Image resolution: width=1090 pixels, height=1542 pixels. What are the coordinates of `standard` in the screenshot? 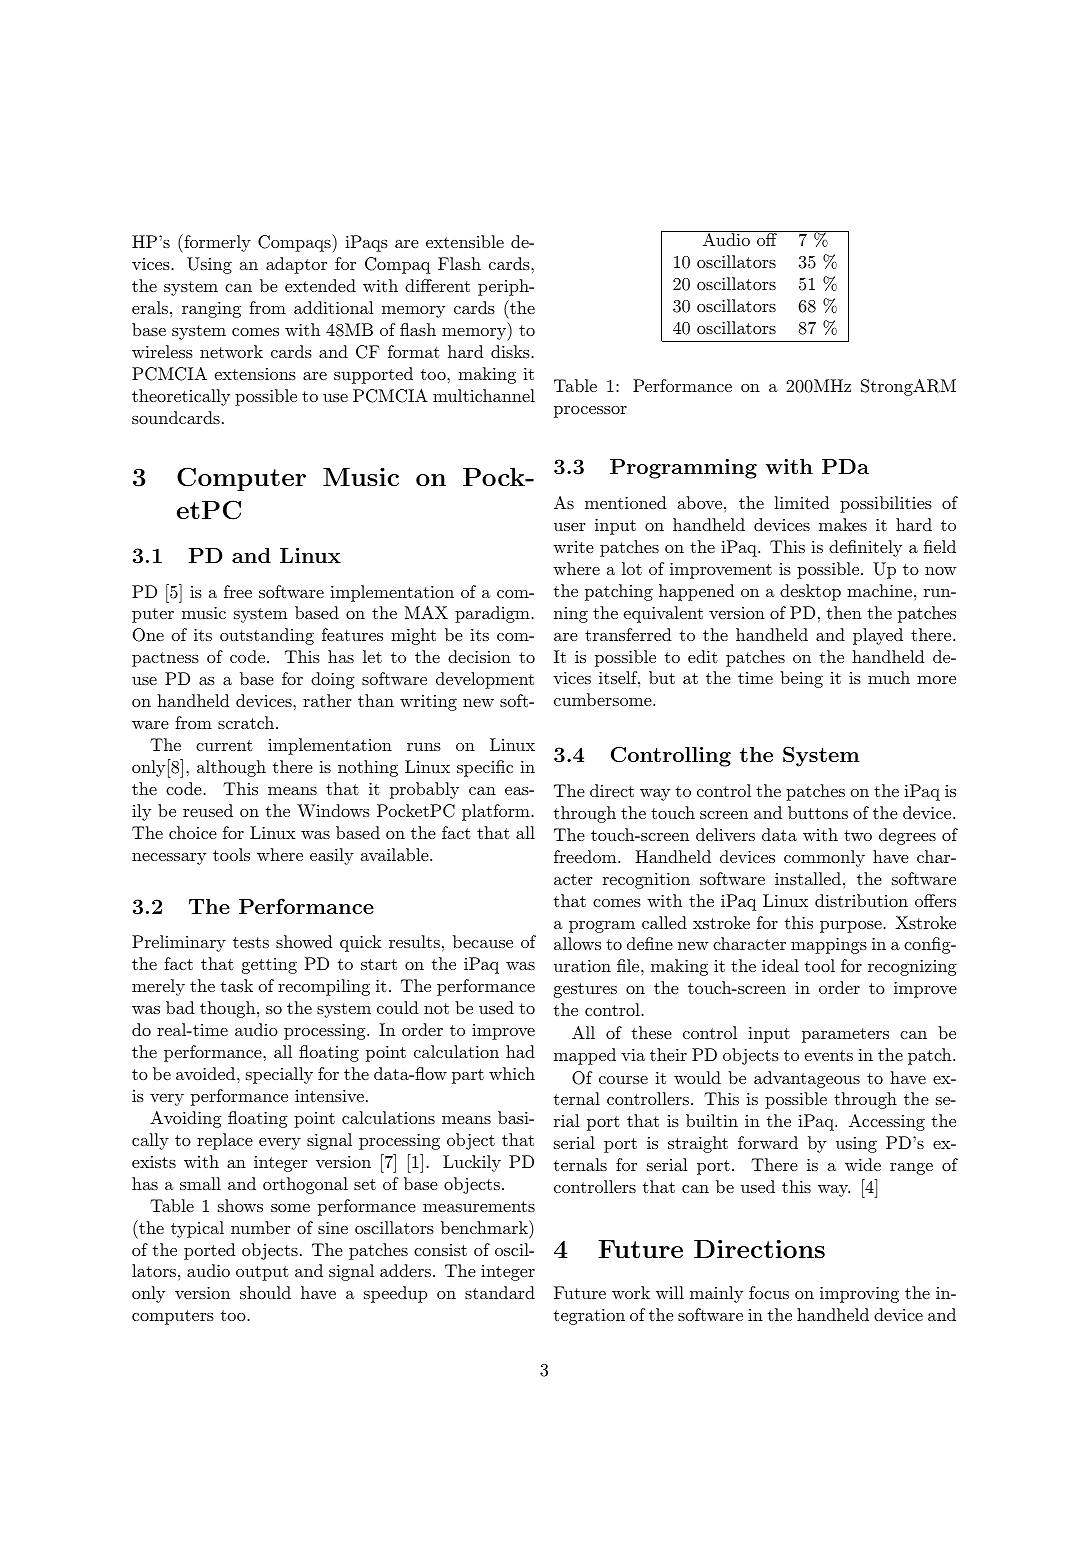 It's located at (500, 1292).
